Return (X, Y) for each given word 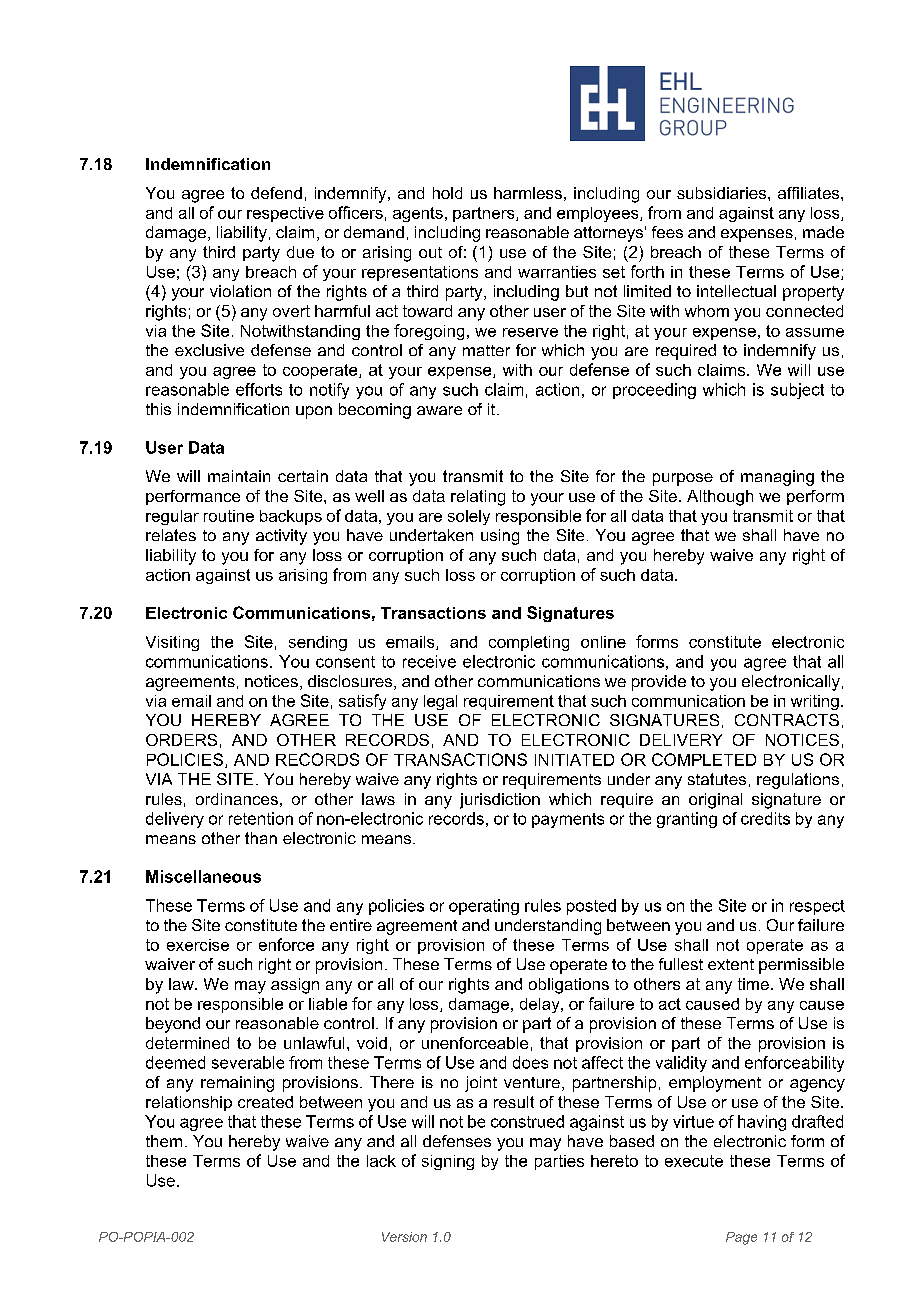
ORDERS (181, 740)
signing (448, 1162)
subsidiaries (723, 193)
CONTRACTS (787, 720)
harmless (528, 193)
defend (276, 193)
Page (741, 1238)
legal (440, 702)
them (164, 1141)
